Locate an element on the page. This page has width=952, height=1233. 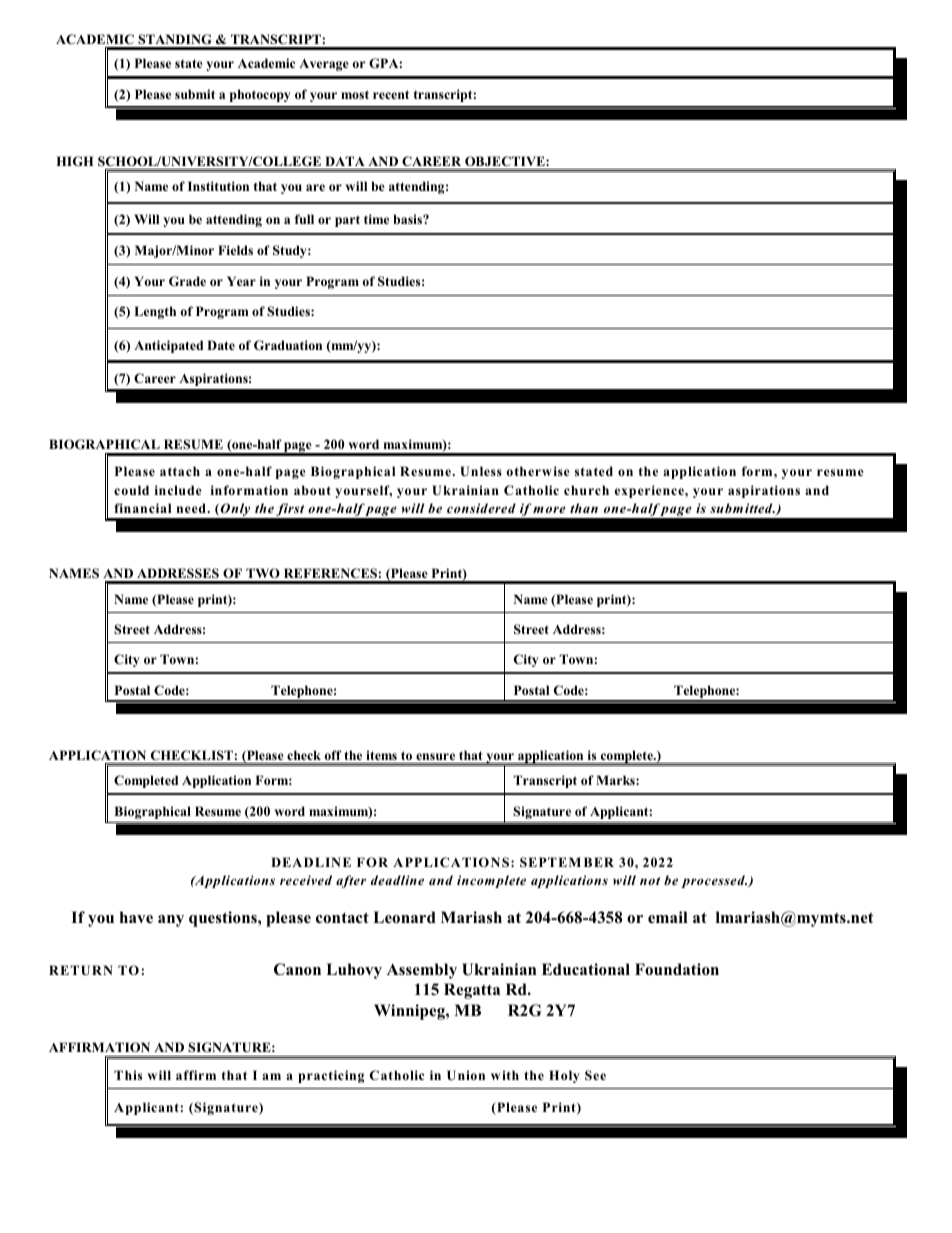
not is located at coordinates (650, 881).
